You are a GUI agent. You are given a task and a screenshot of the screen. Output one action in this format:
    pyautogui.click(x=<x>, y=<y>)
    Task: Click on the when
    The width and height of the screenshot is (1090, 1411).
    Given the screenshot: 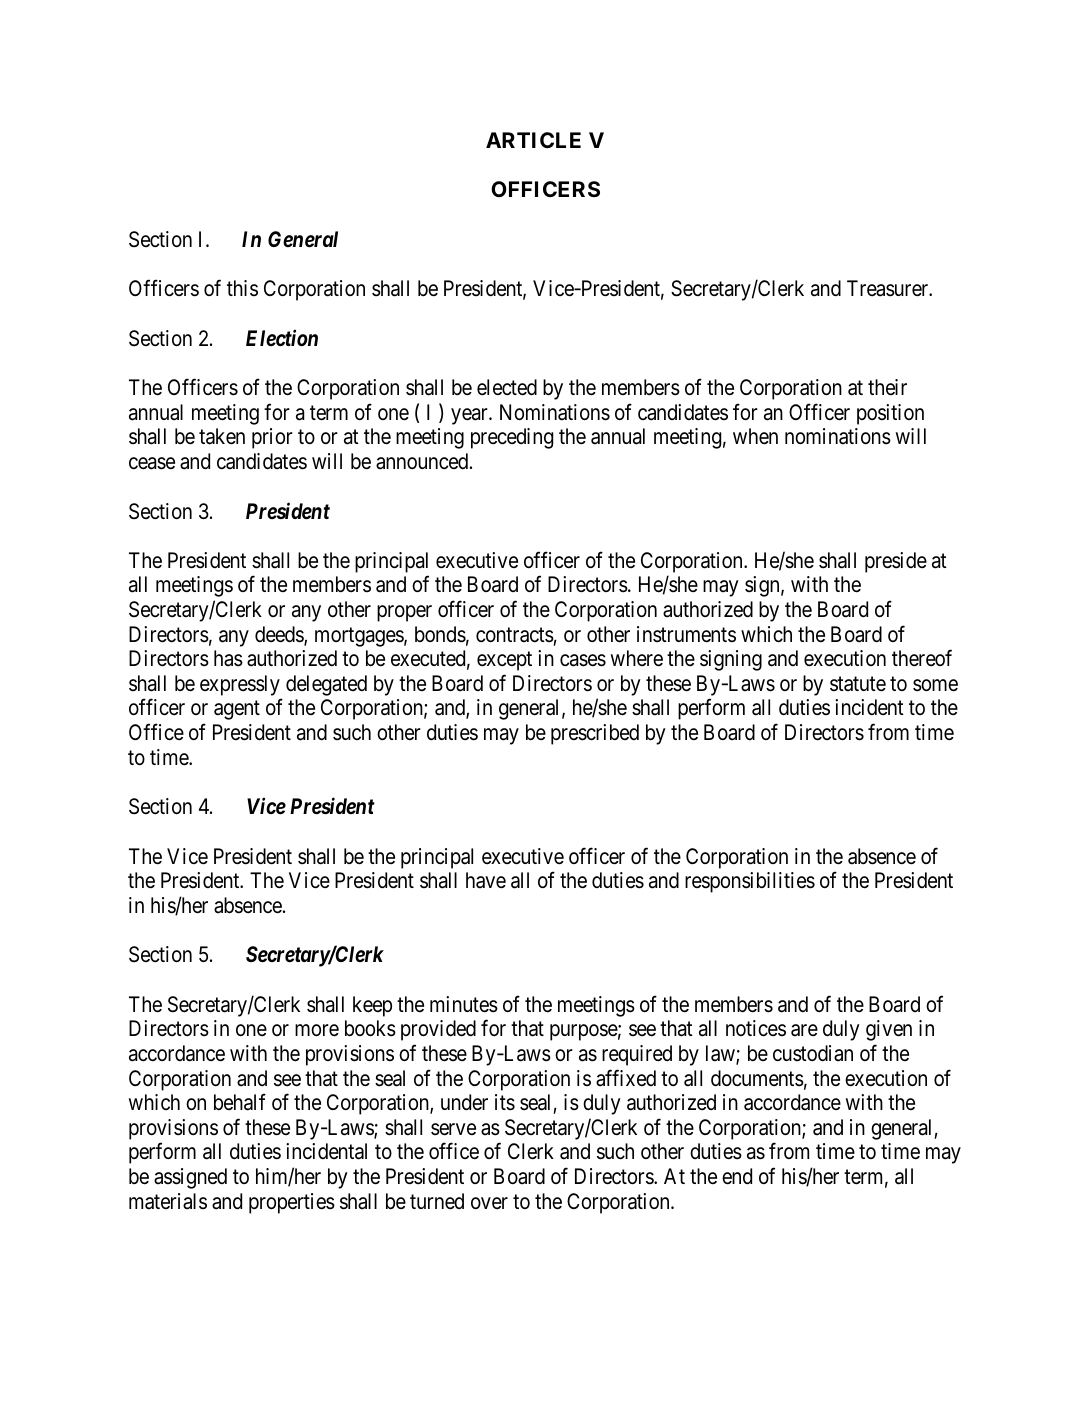 What is the action you would take?
    pyautogui.click(x=755, y=436)
